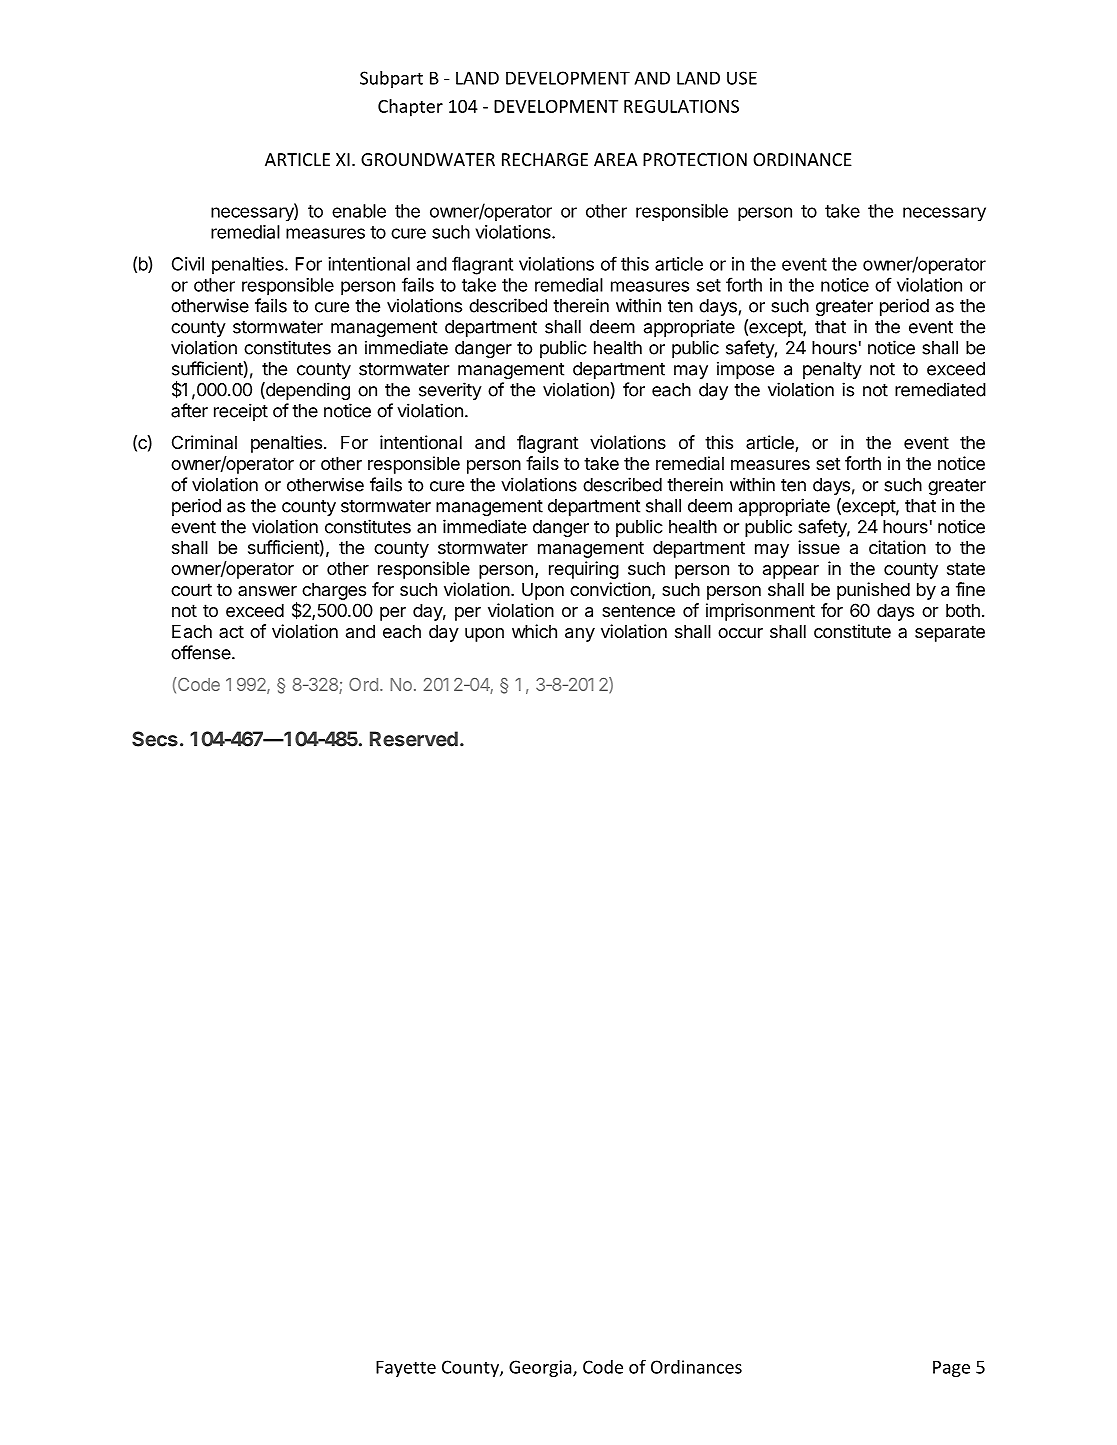  What do you see at coordinates (155, 739) in the screenshot?
I see `Secs` at bounding box center [155, 739].
